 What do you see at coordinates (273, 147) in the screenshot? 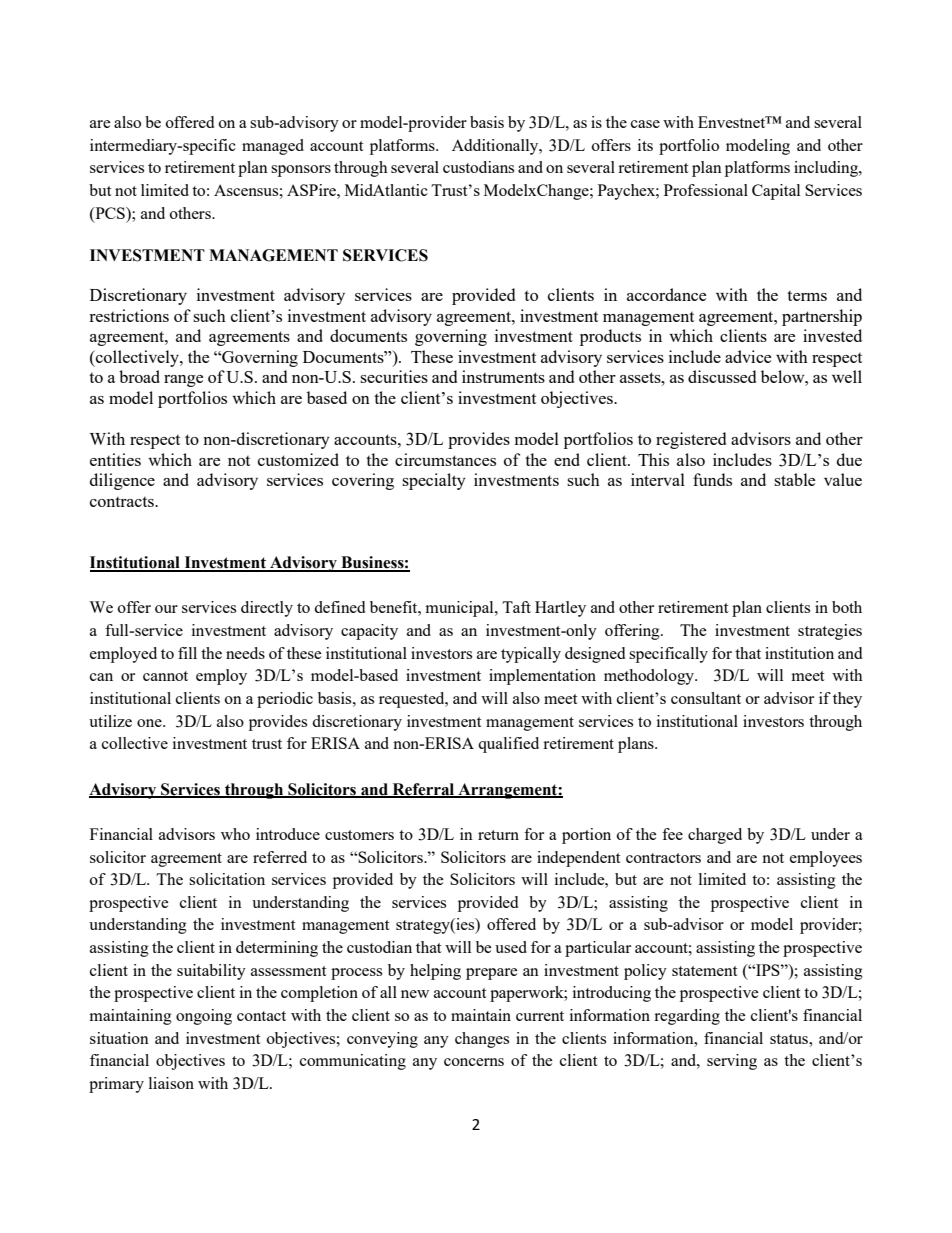
I see `managed` at bounding box center [273, 147].
